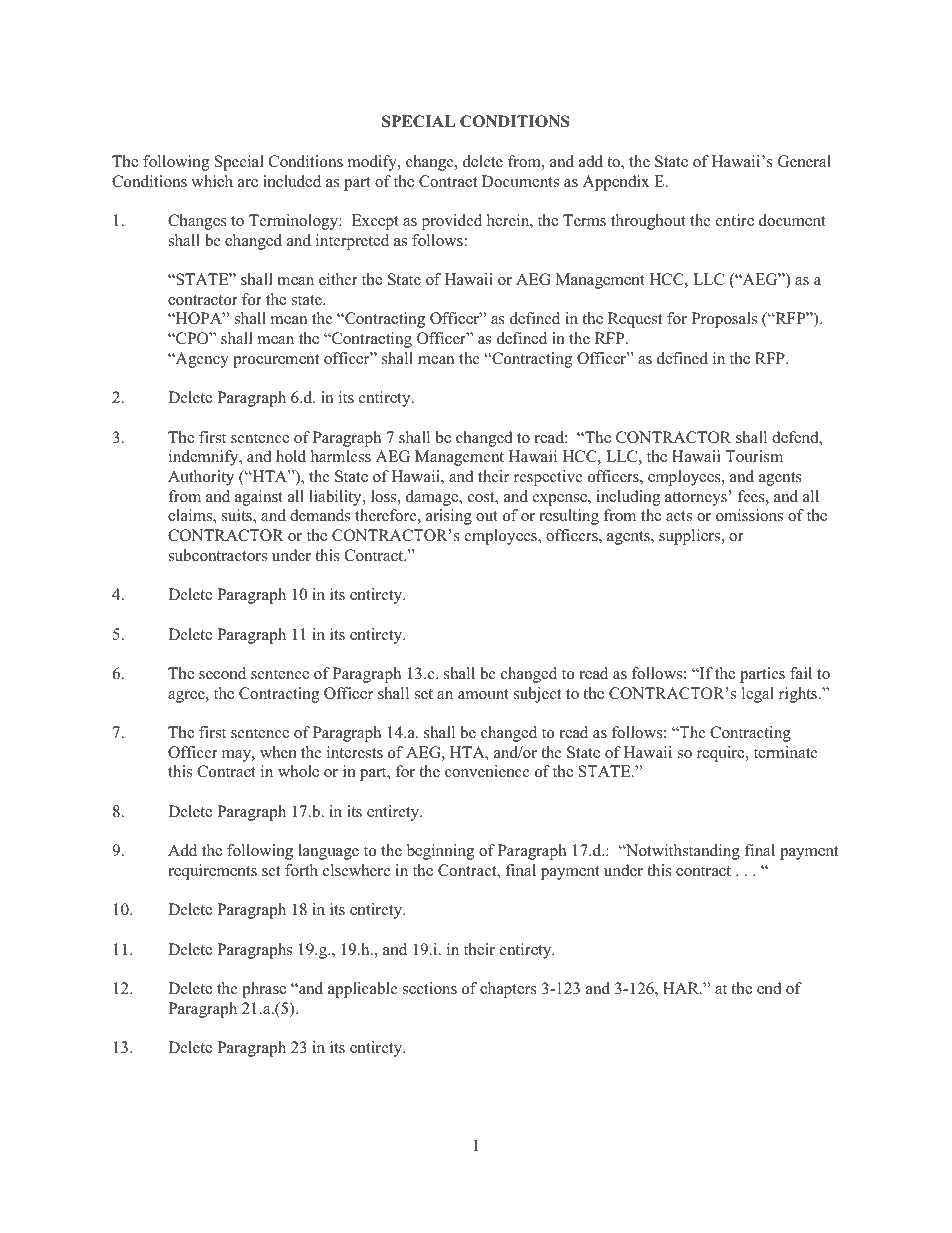  What do you see at coordinates (483, 694) in the screenshot?
I see `amount` at bounding box center [483, 694].
